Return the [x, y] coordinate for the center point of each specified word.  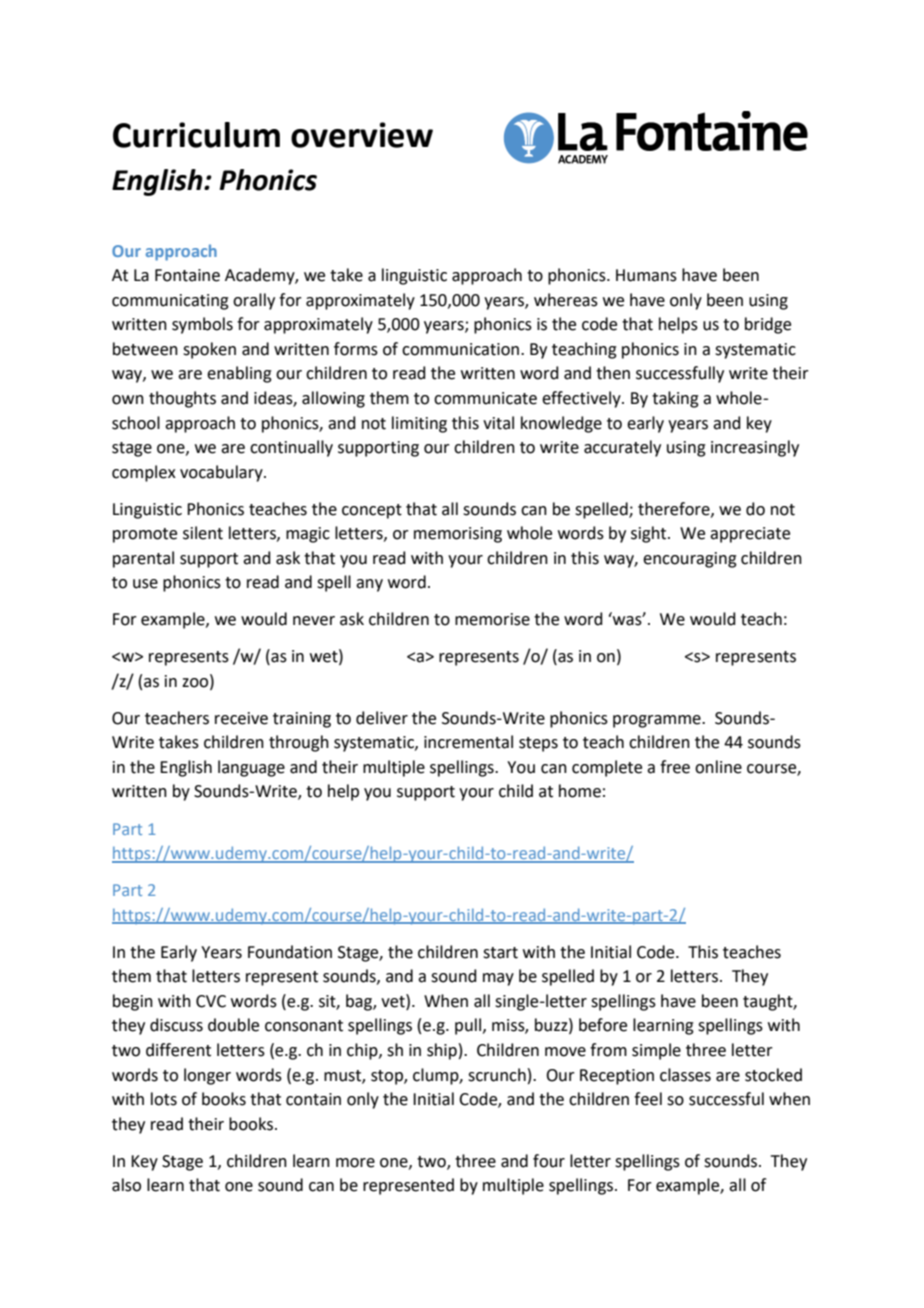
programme [658, 721]
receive [241, 718]
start [500, 953]
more [355, 1163]
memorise [492, 619]
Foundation [290, 952]
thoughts [182, 399]
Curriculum [196, 135]
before [603, 1025]
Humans [646, 275]
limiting [419, 424]
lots [164, 1099]
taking [675, 399]
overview [362, 135]
